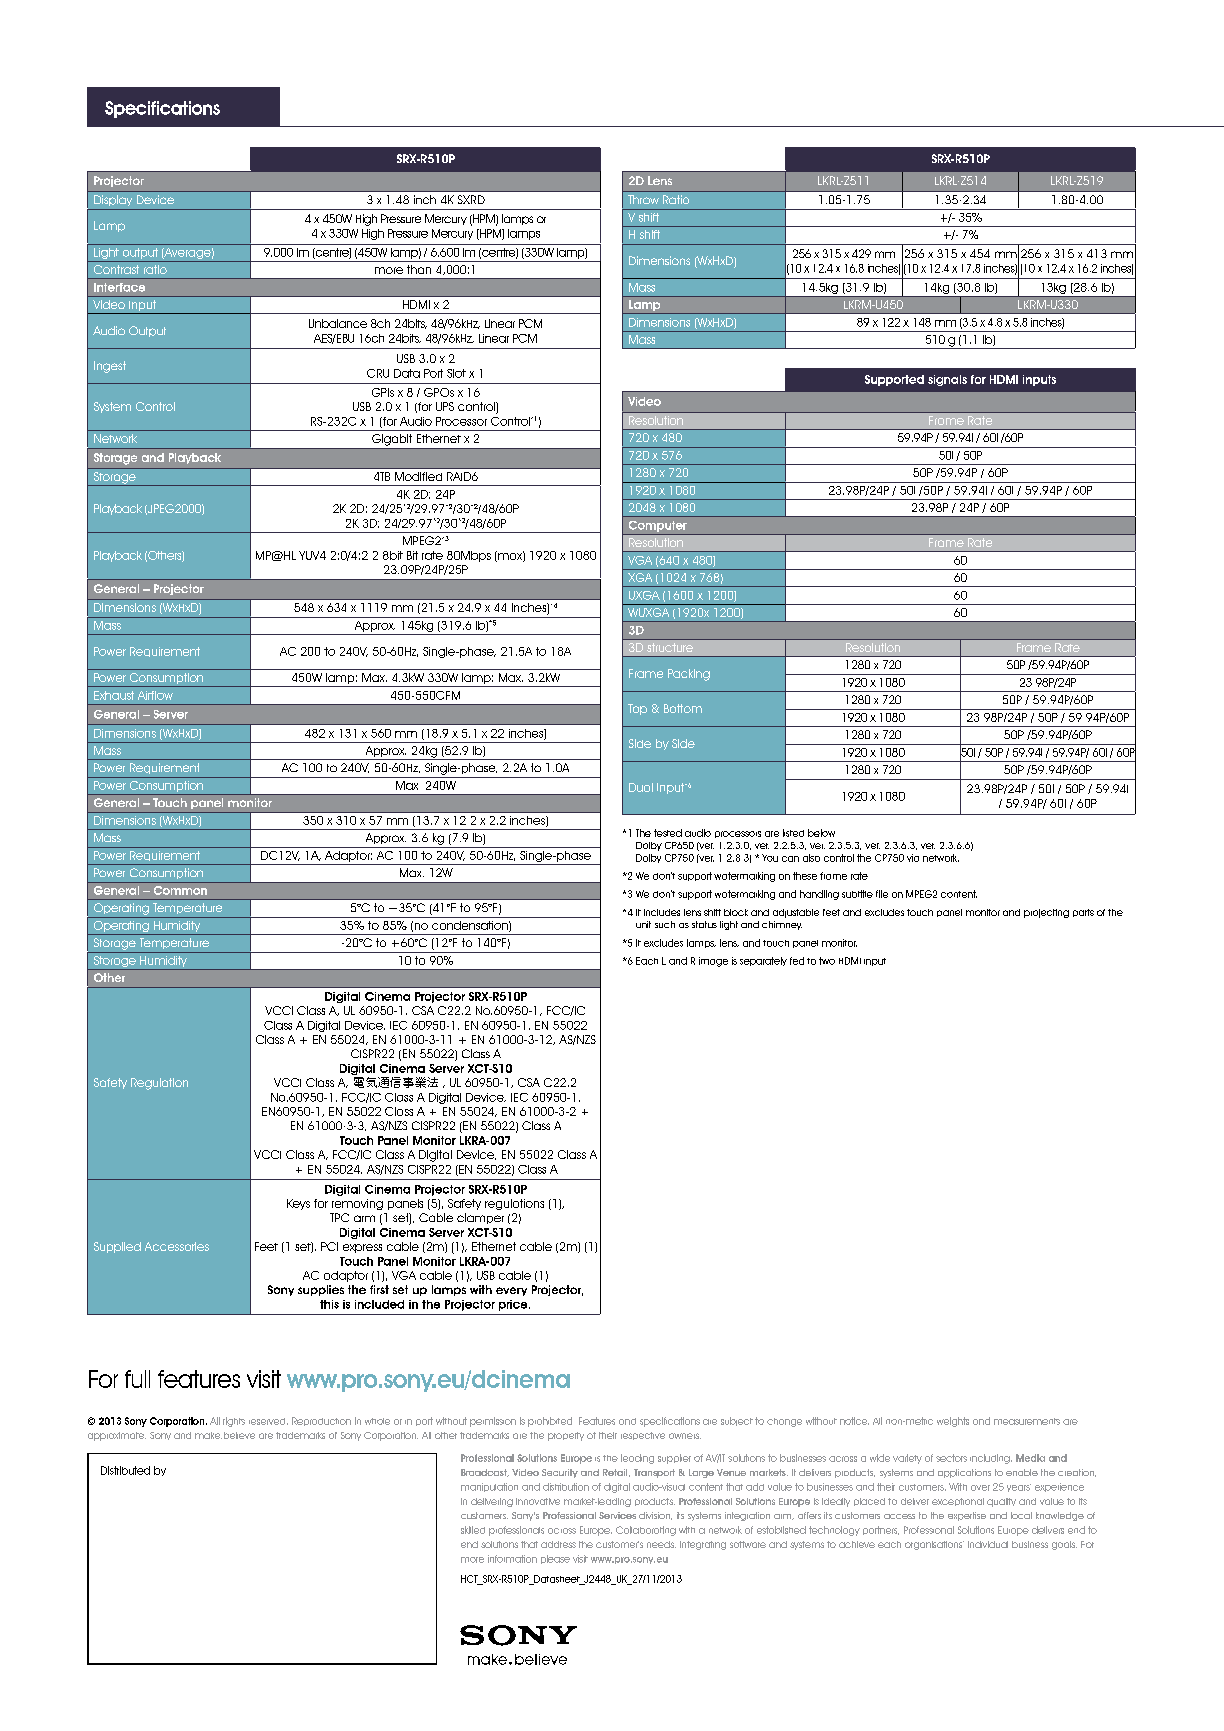 The width and height of the image is (1224, 1731). I want to click on Common, so click(180, 890).
